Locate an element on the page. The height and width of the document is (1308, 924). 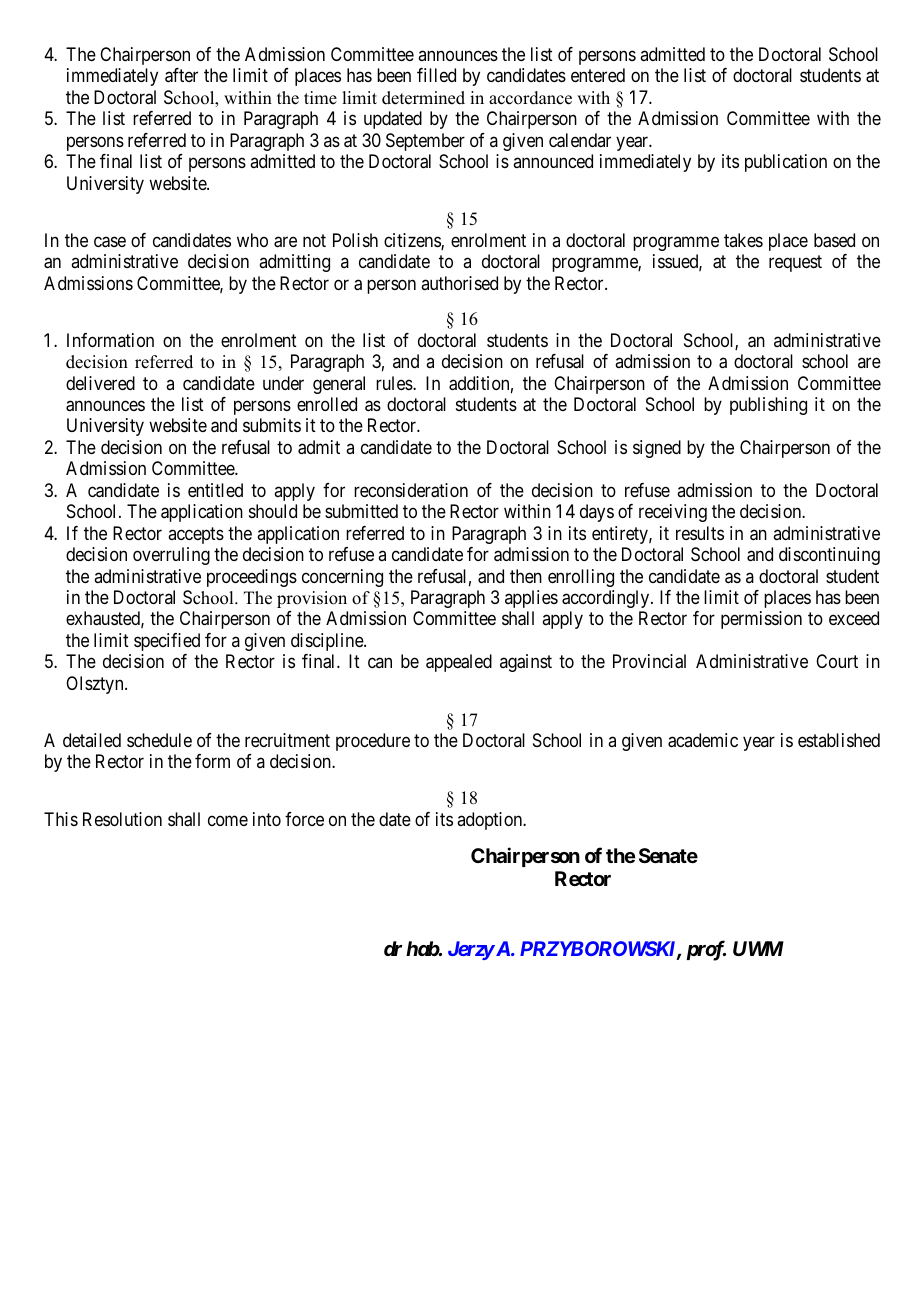
accepts is located at coordinates (196, 535).
